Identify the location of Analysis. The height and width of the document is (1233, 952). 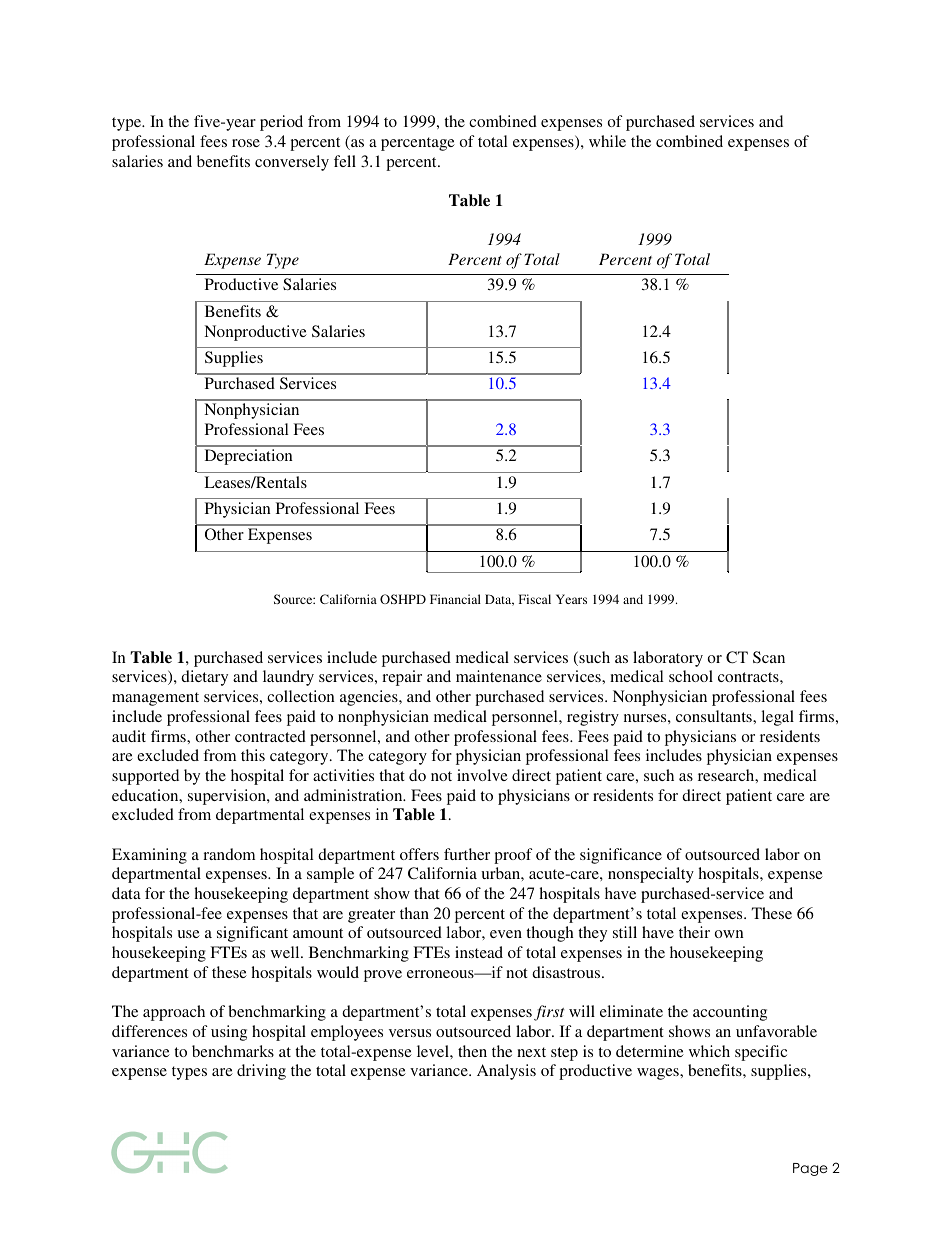
(506, 1072).
